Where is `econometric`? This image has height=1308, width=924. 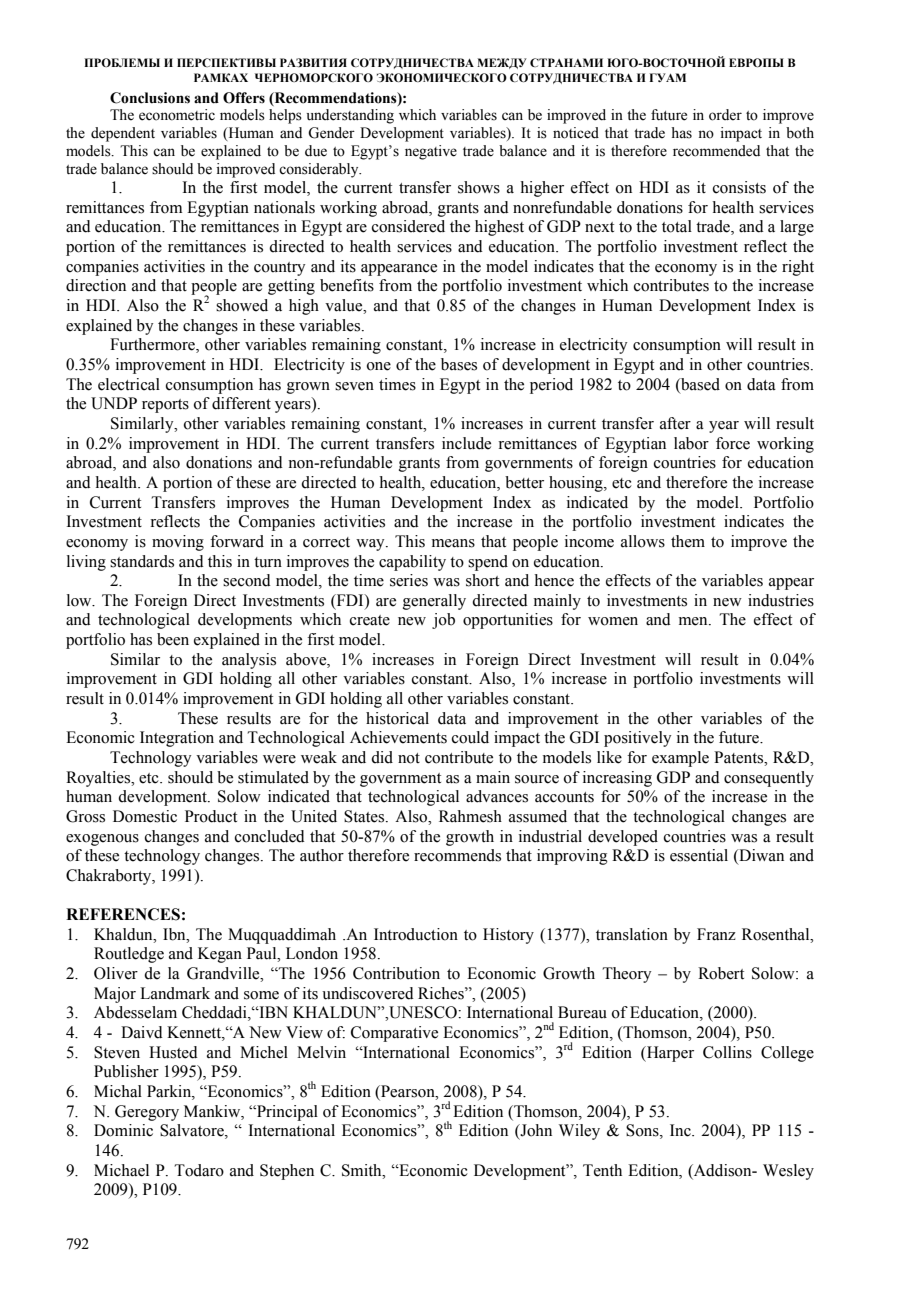 econometric is located at coordinates (177, 115).
